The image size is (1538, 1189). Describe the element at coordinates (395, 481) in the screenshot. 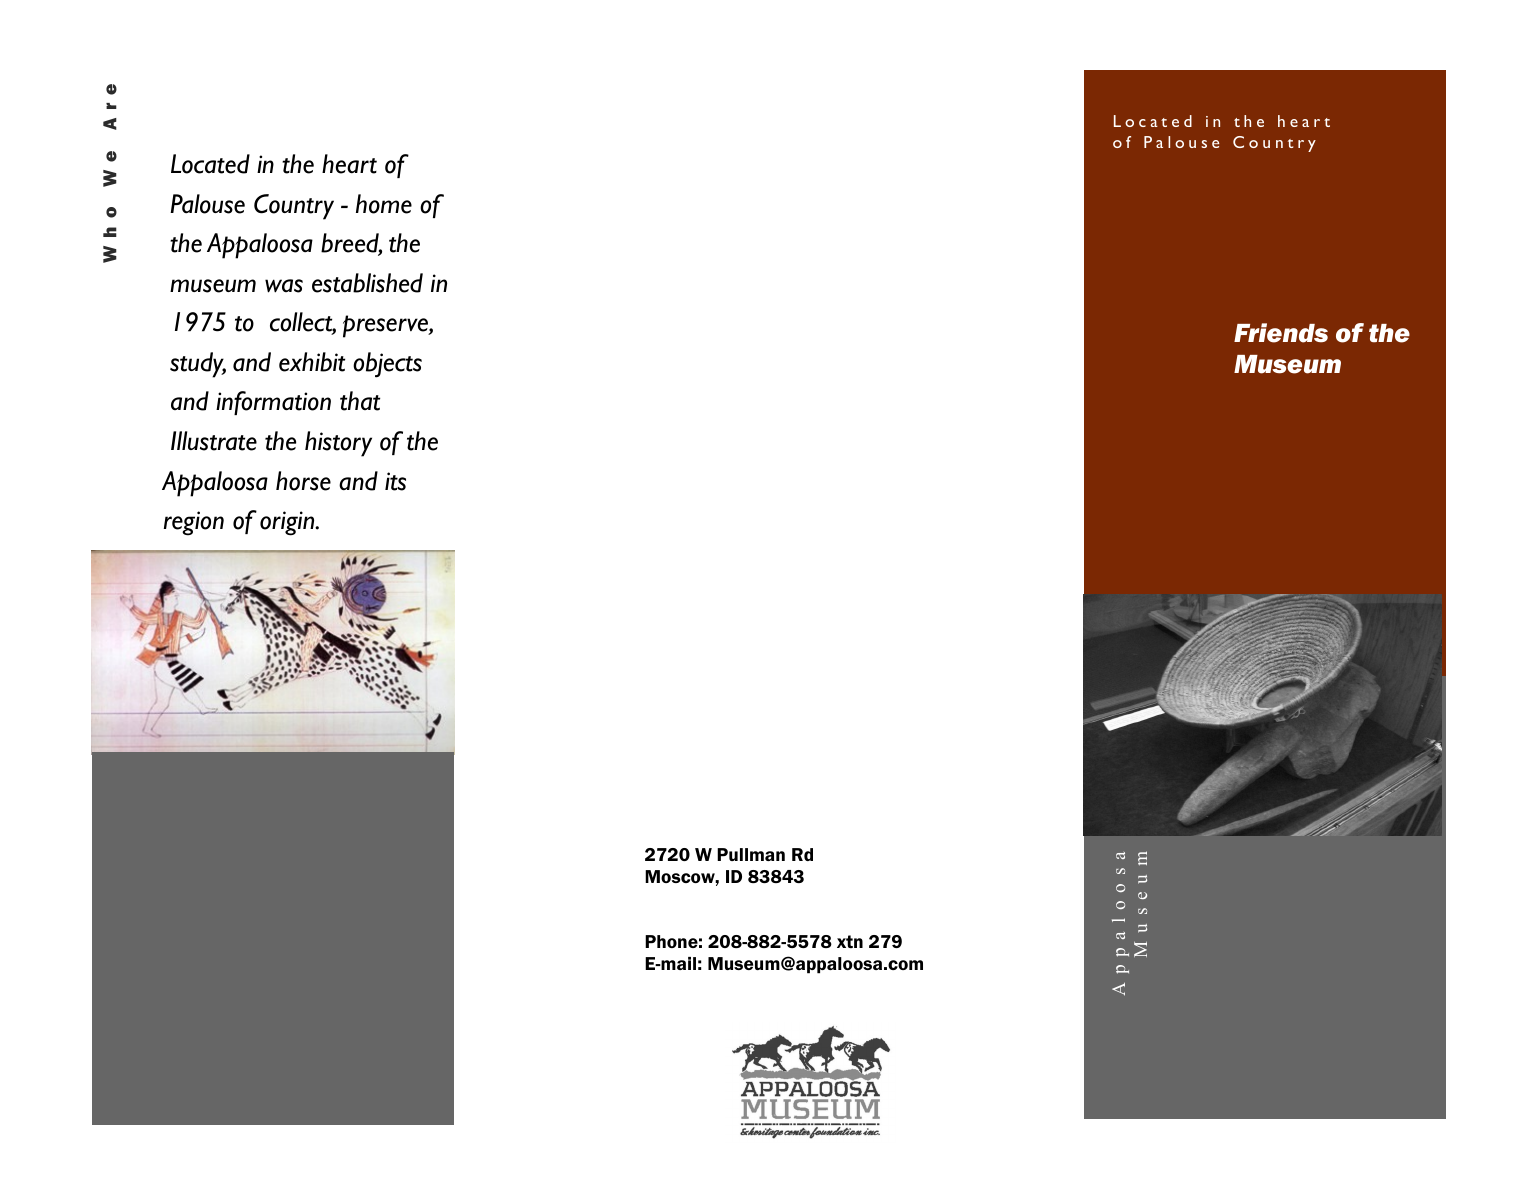

I see `its` at that location.
